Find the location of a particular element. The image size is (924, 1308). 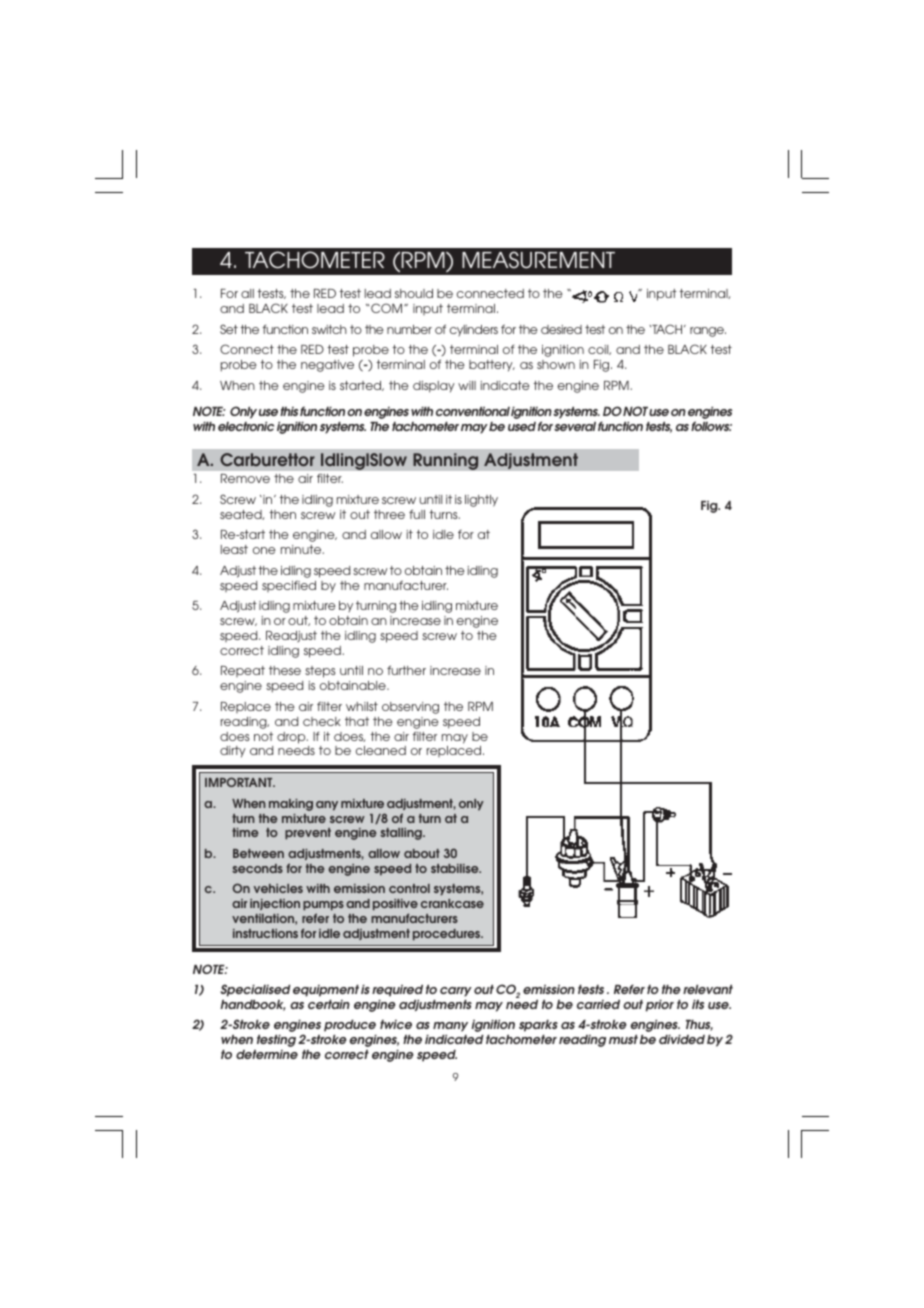

stabilise is located at coordinates (456, 868).
